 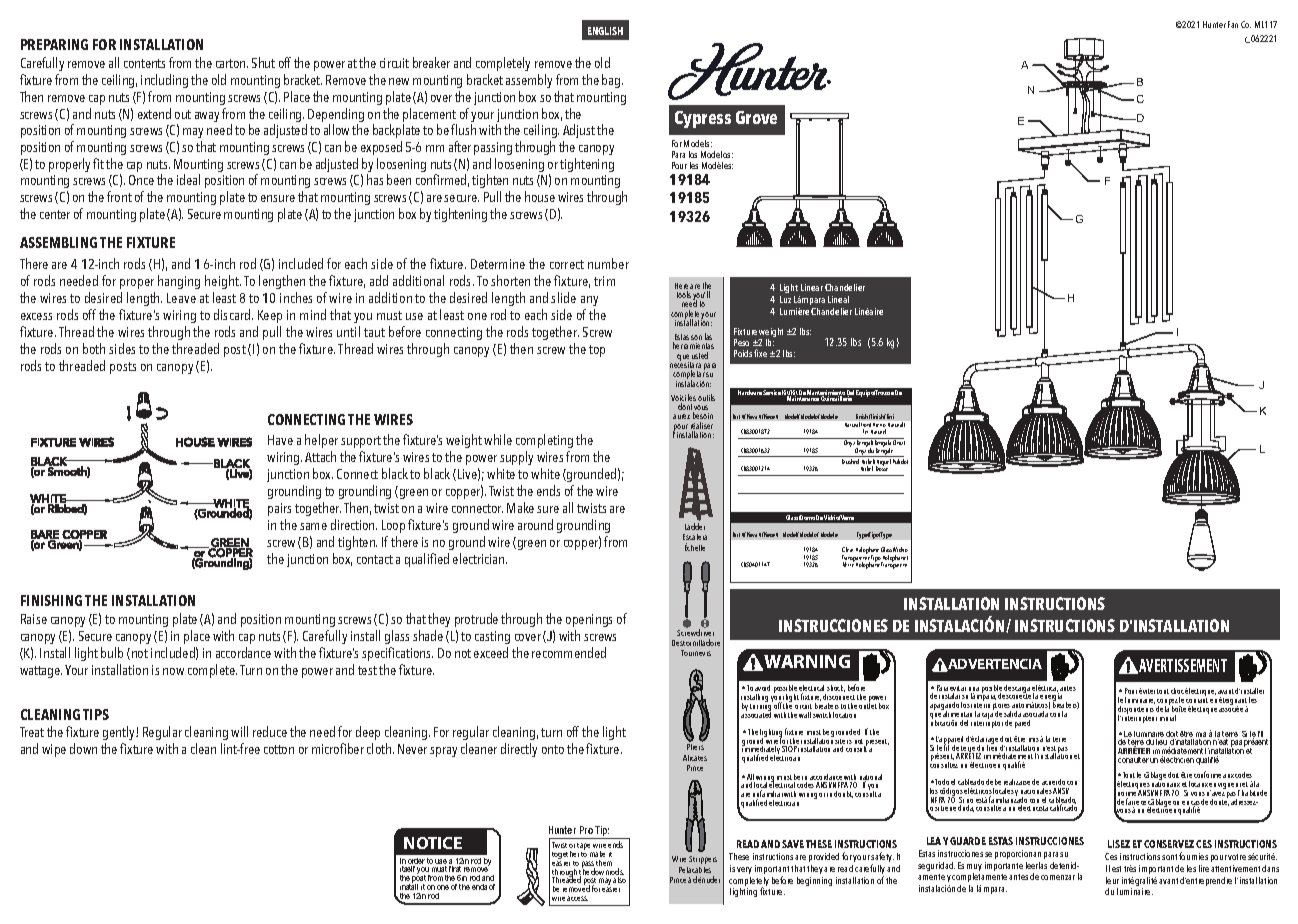 What do you see at coordinates (1233, 24) in the screenshot?
I see `Fan` at bounding box center [1233, 24].
